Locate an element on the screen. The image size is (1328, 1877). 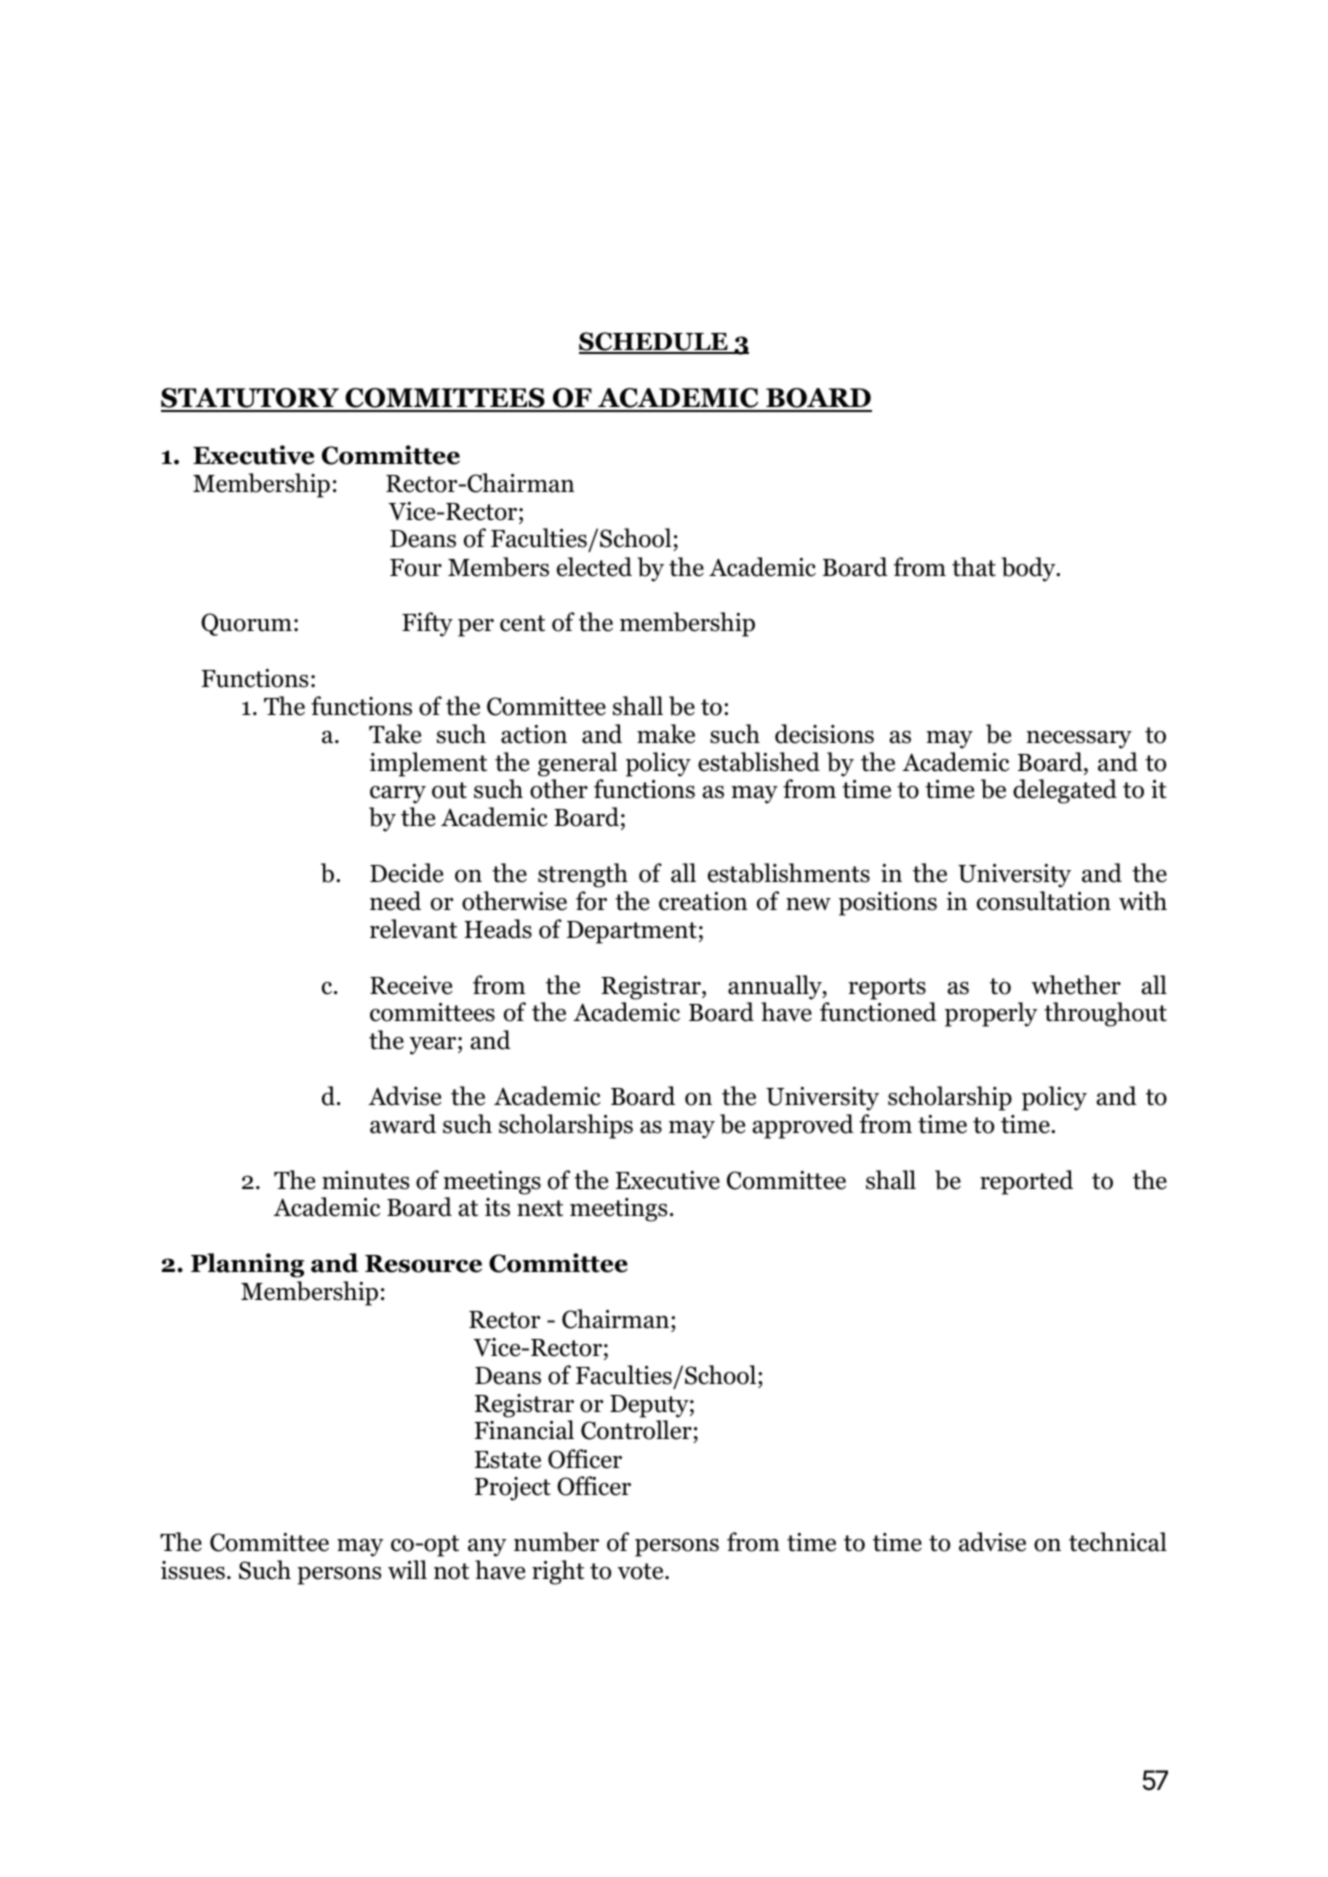
approved is located at coordinates (803, 1126).
